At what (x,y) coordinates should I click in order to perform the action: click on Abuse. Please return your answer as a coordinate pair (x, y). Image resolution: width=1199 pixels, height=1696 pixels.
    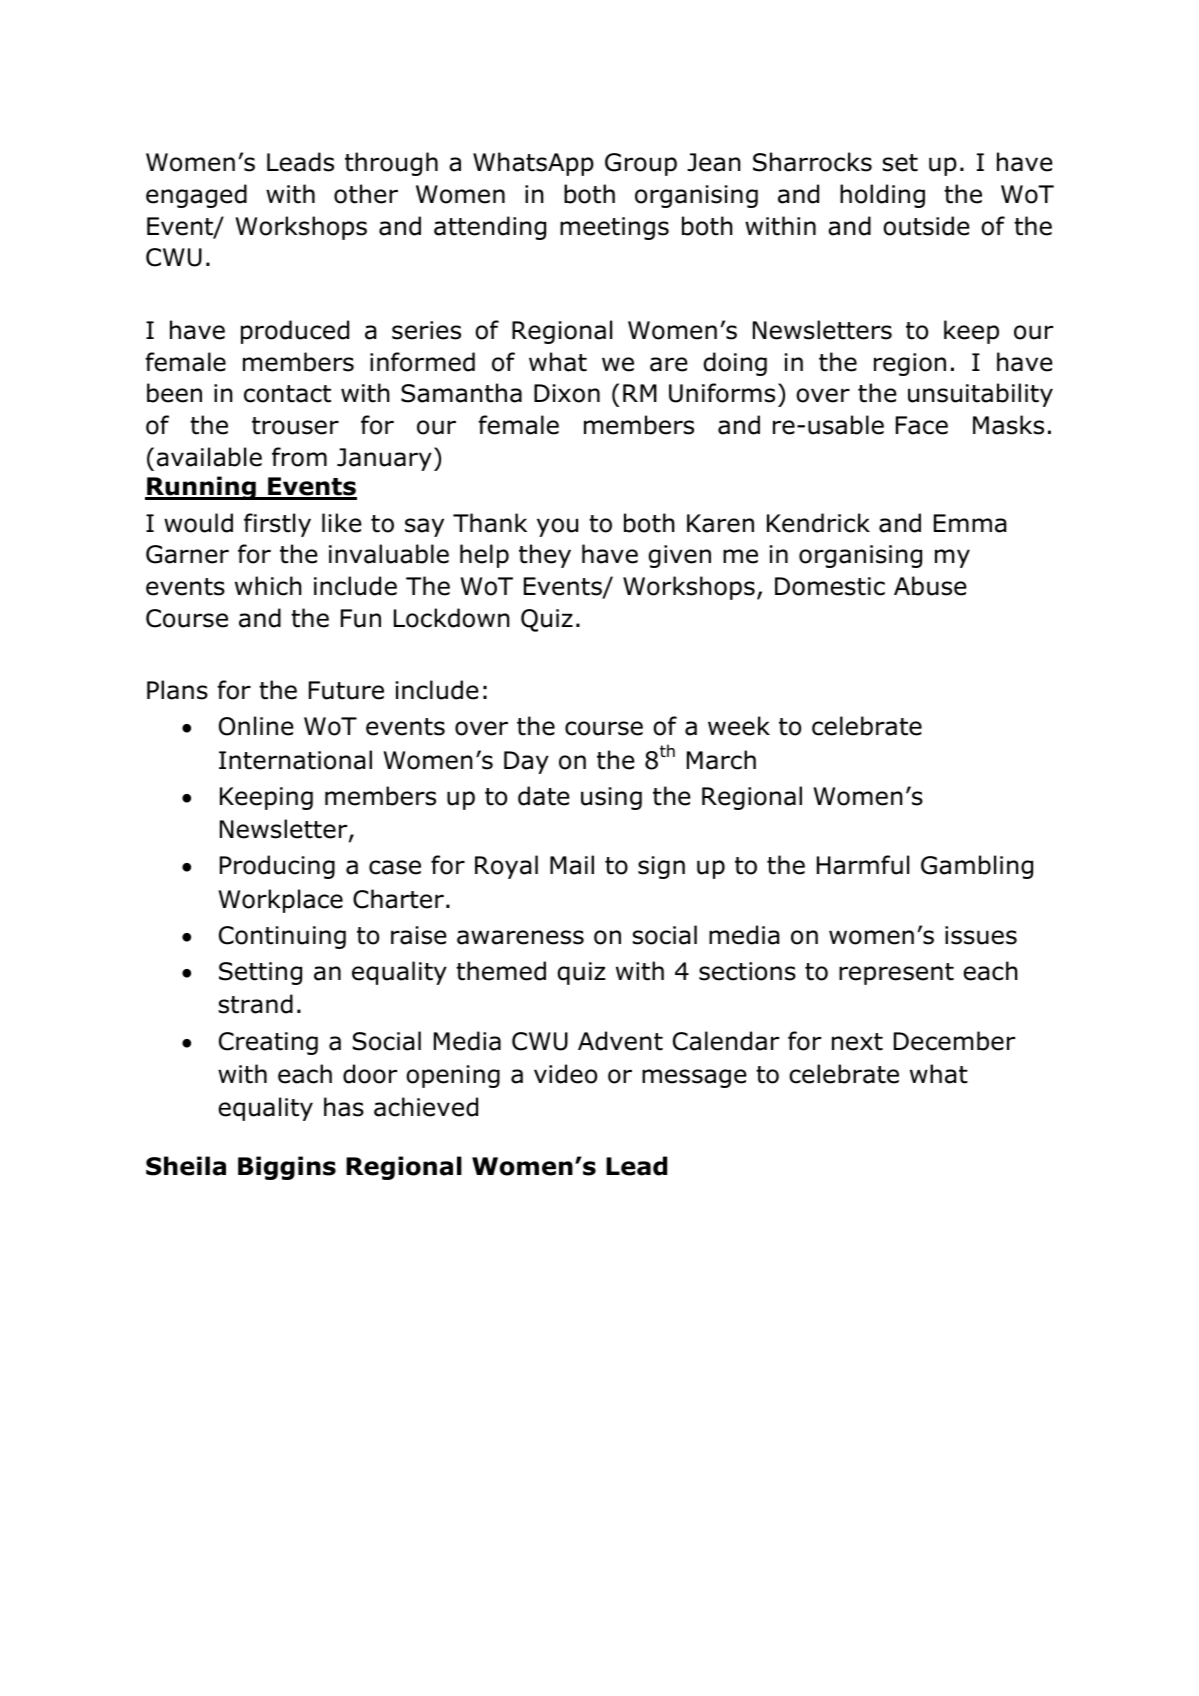
    Looking at the image, I should click on (930, 586).
